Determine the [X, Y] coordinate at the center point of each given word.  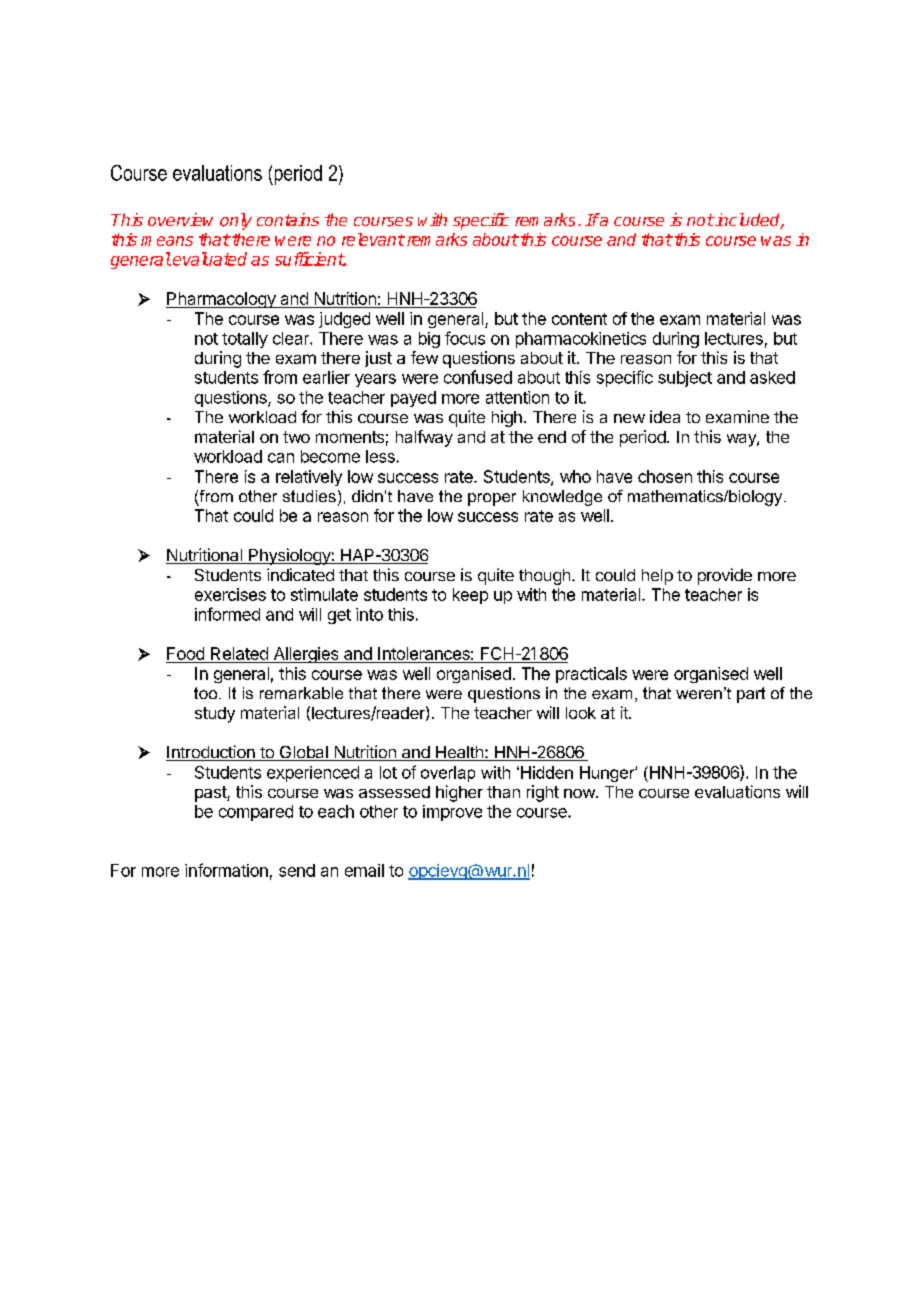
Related [239, 653]
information [226, 870]
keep [470, 596]
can [281, 458]
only [236, 221]
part [751, 695]
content [579, 319]
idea [665, 416]
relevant [373, 239]
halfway [424, 438]
